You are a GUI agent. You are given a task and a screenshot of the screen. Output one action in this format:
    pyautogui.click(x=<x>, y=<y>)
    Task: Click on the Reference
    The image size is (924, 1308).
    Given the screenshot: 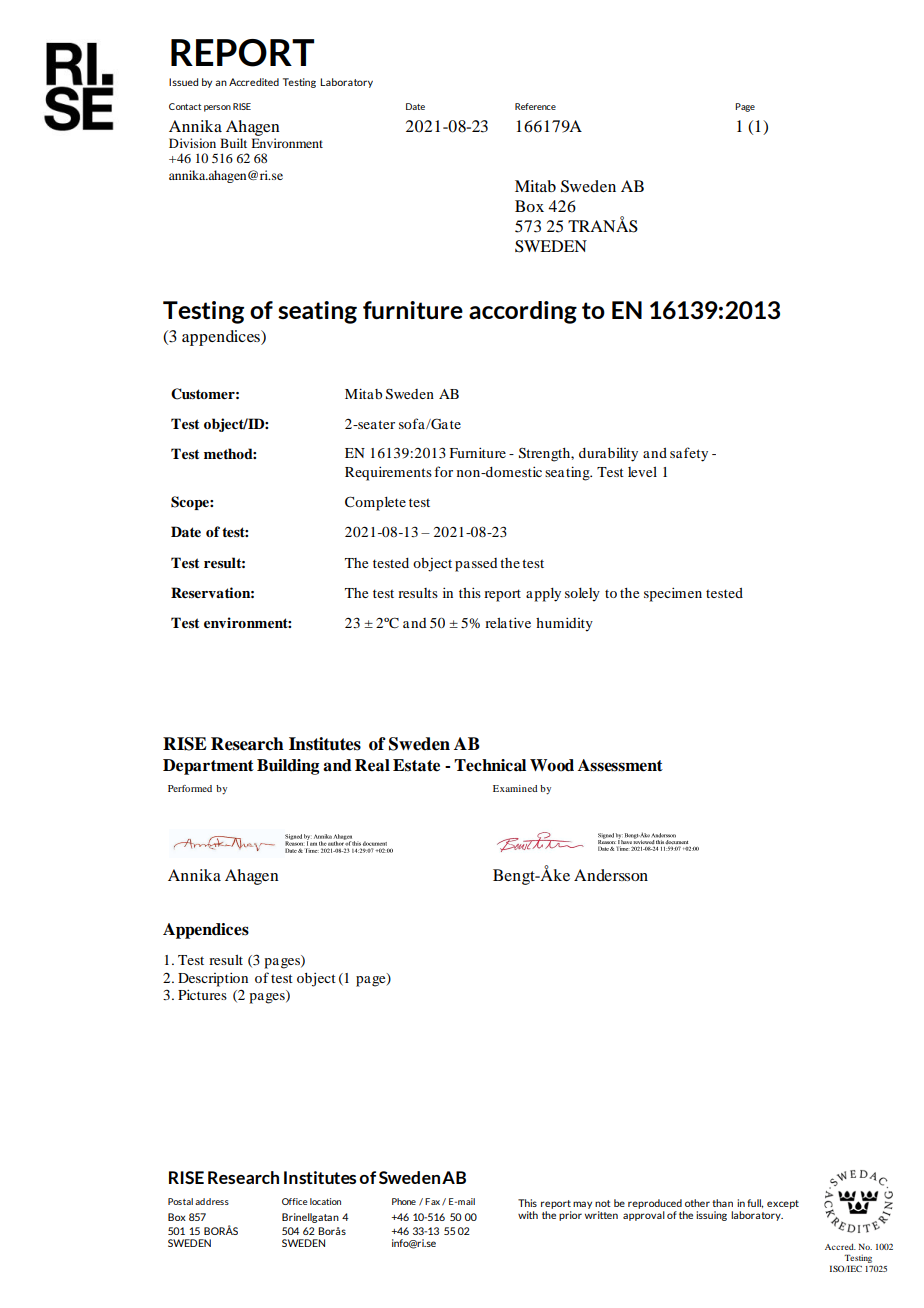 What is the action you would take?
    pyautogui.click(x=535, y=106)
